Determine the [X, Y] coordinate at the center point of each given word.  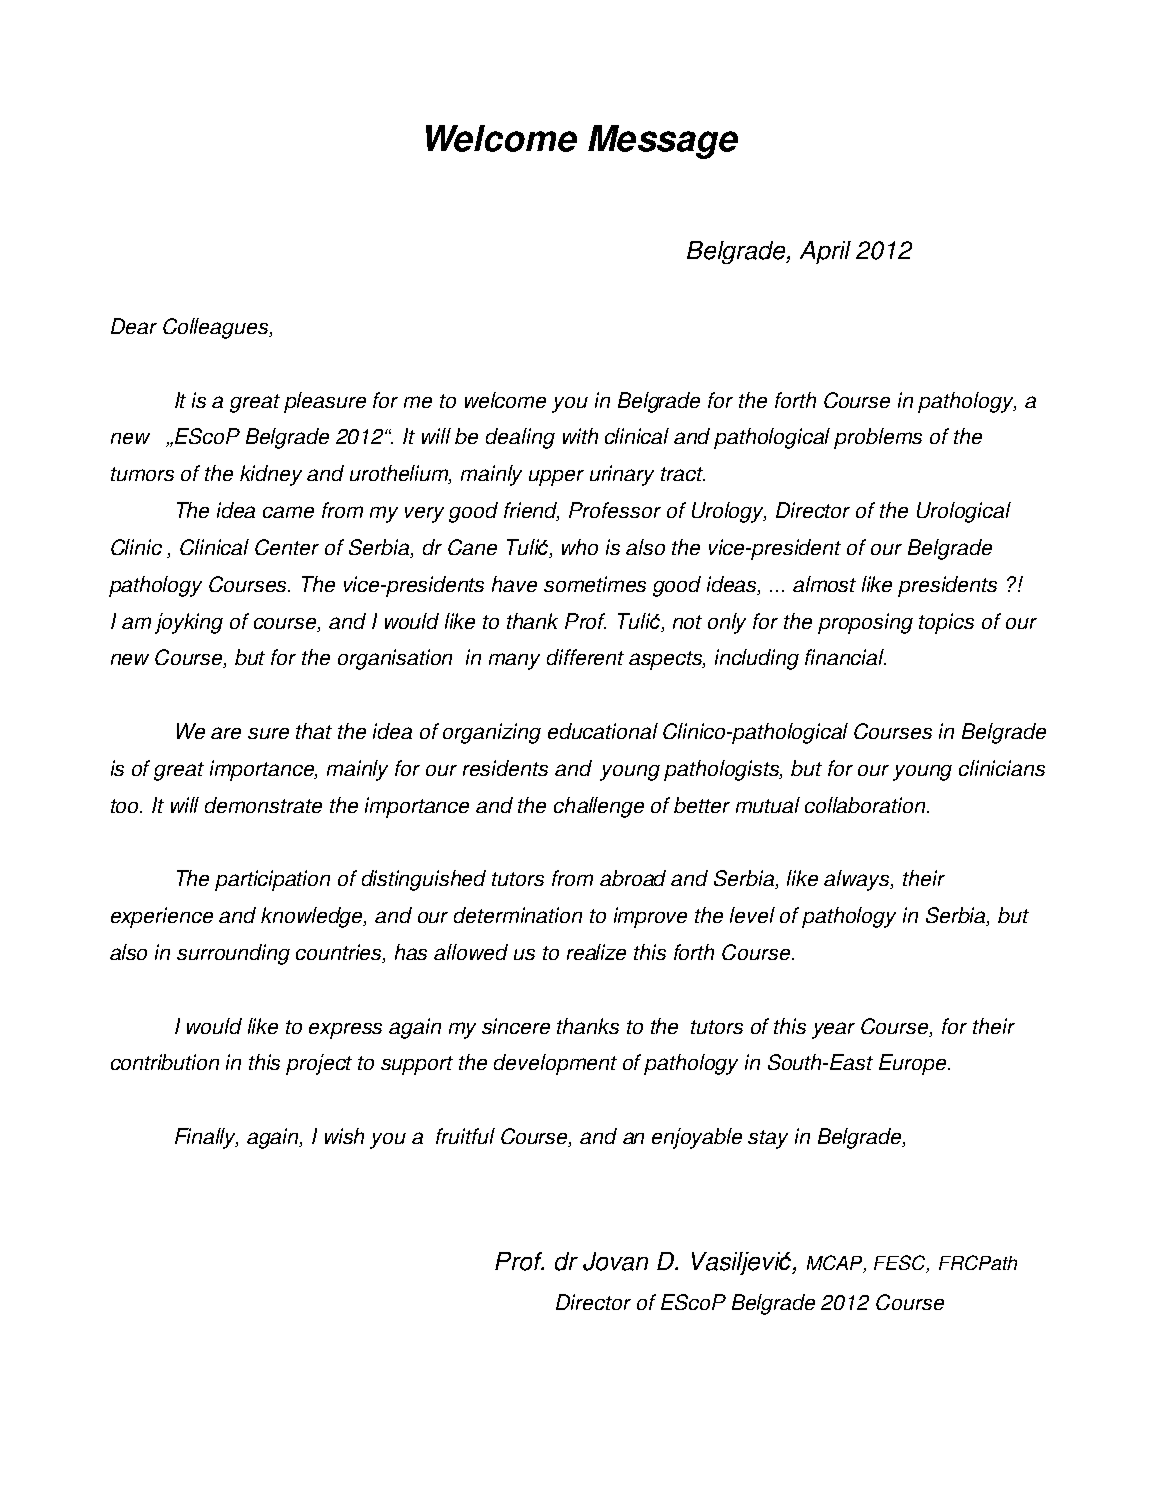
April [825, 252]
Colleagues [217, 328]
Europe [914, 1064]
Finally [206, 1138]
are [226, 733]
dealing [520, 438]
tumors [142, 474]
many [514, 661]
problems [878, 438]
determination [518, 915]
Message [663, 142]
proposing [865, 623]
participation [272, 880]
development [555, 1064]
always [858, 880]
